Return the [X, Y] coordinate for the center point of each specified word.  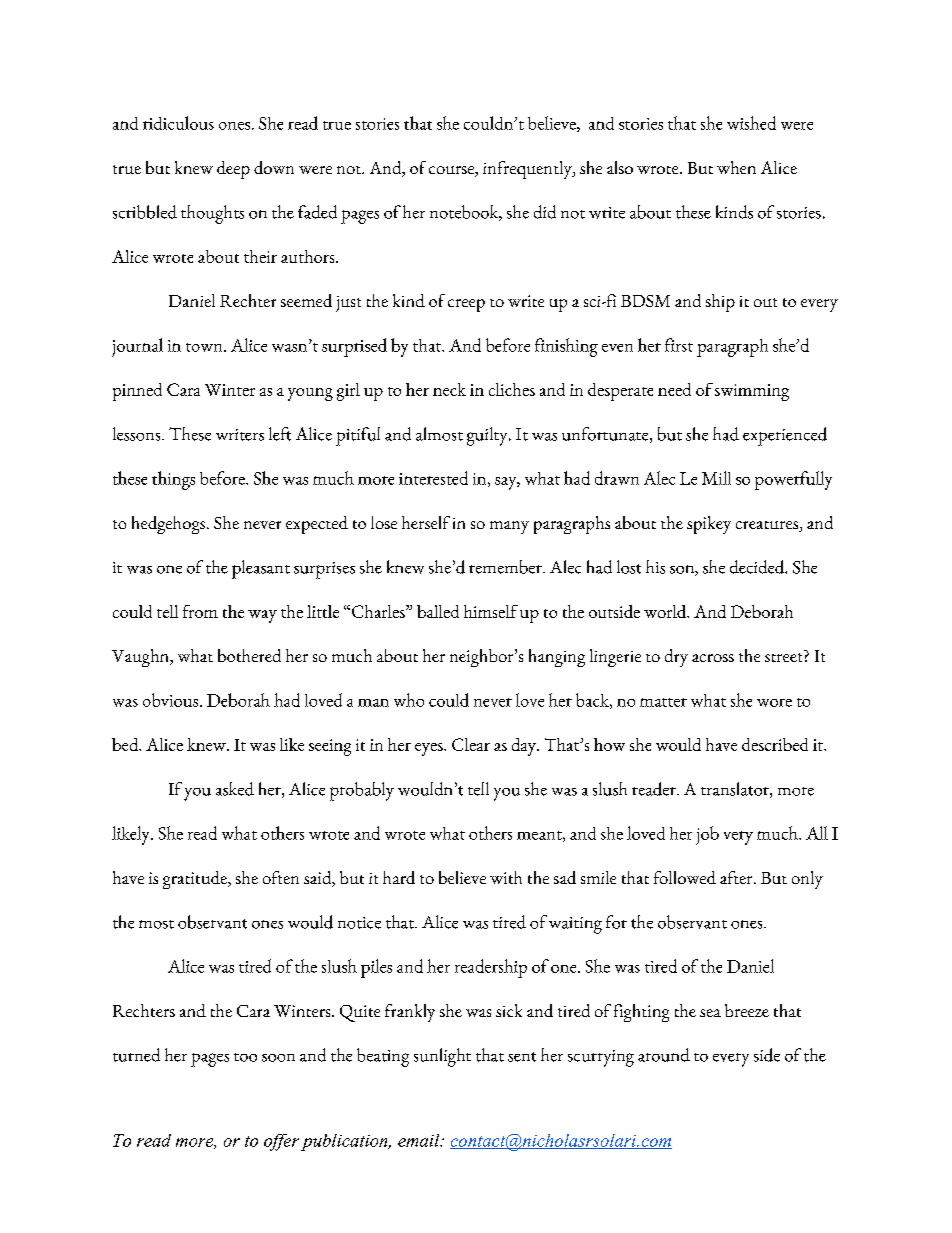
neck [449, 389]
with [506, 877]
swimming [752, 392]
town [205, 347]
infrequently [528, 170]
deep [233, 170]
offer [281, 1142]
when [736, 167]
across [713, 658]
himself [491, 611]
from [200, 611]
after [737, 877]
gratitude [196, 880]
